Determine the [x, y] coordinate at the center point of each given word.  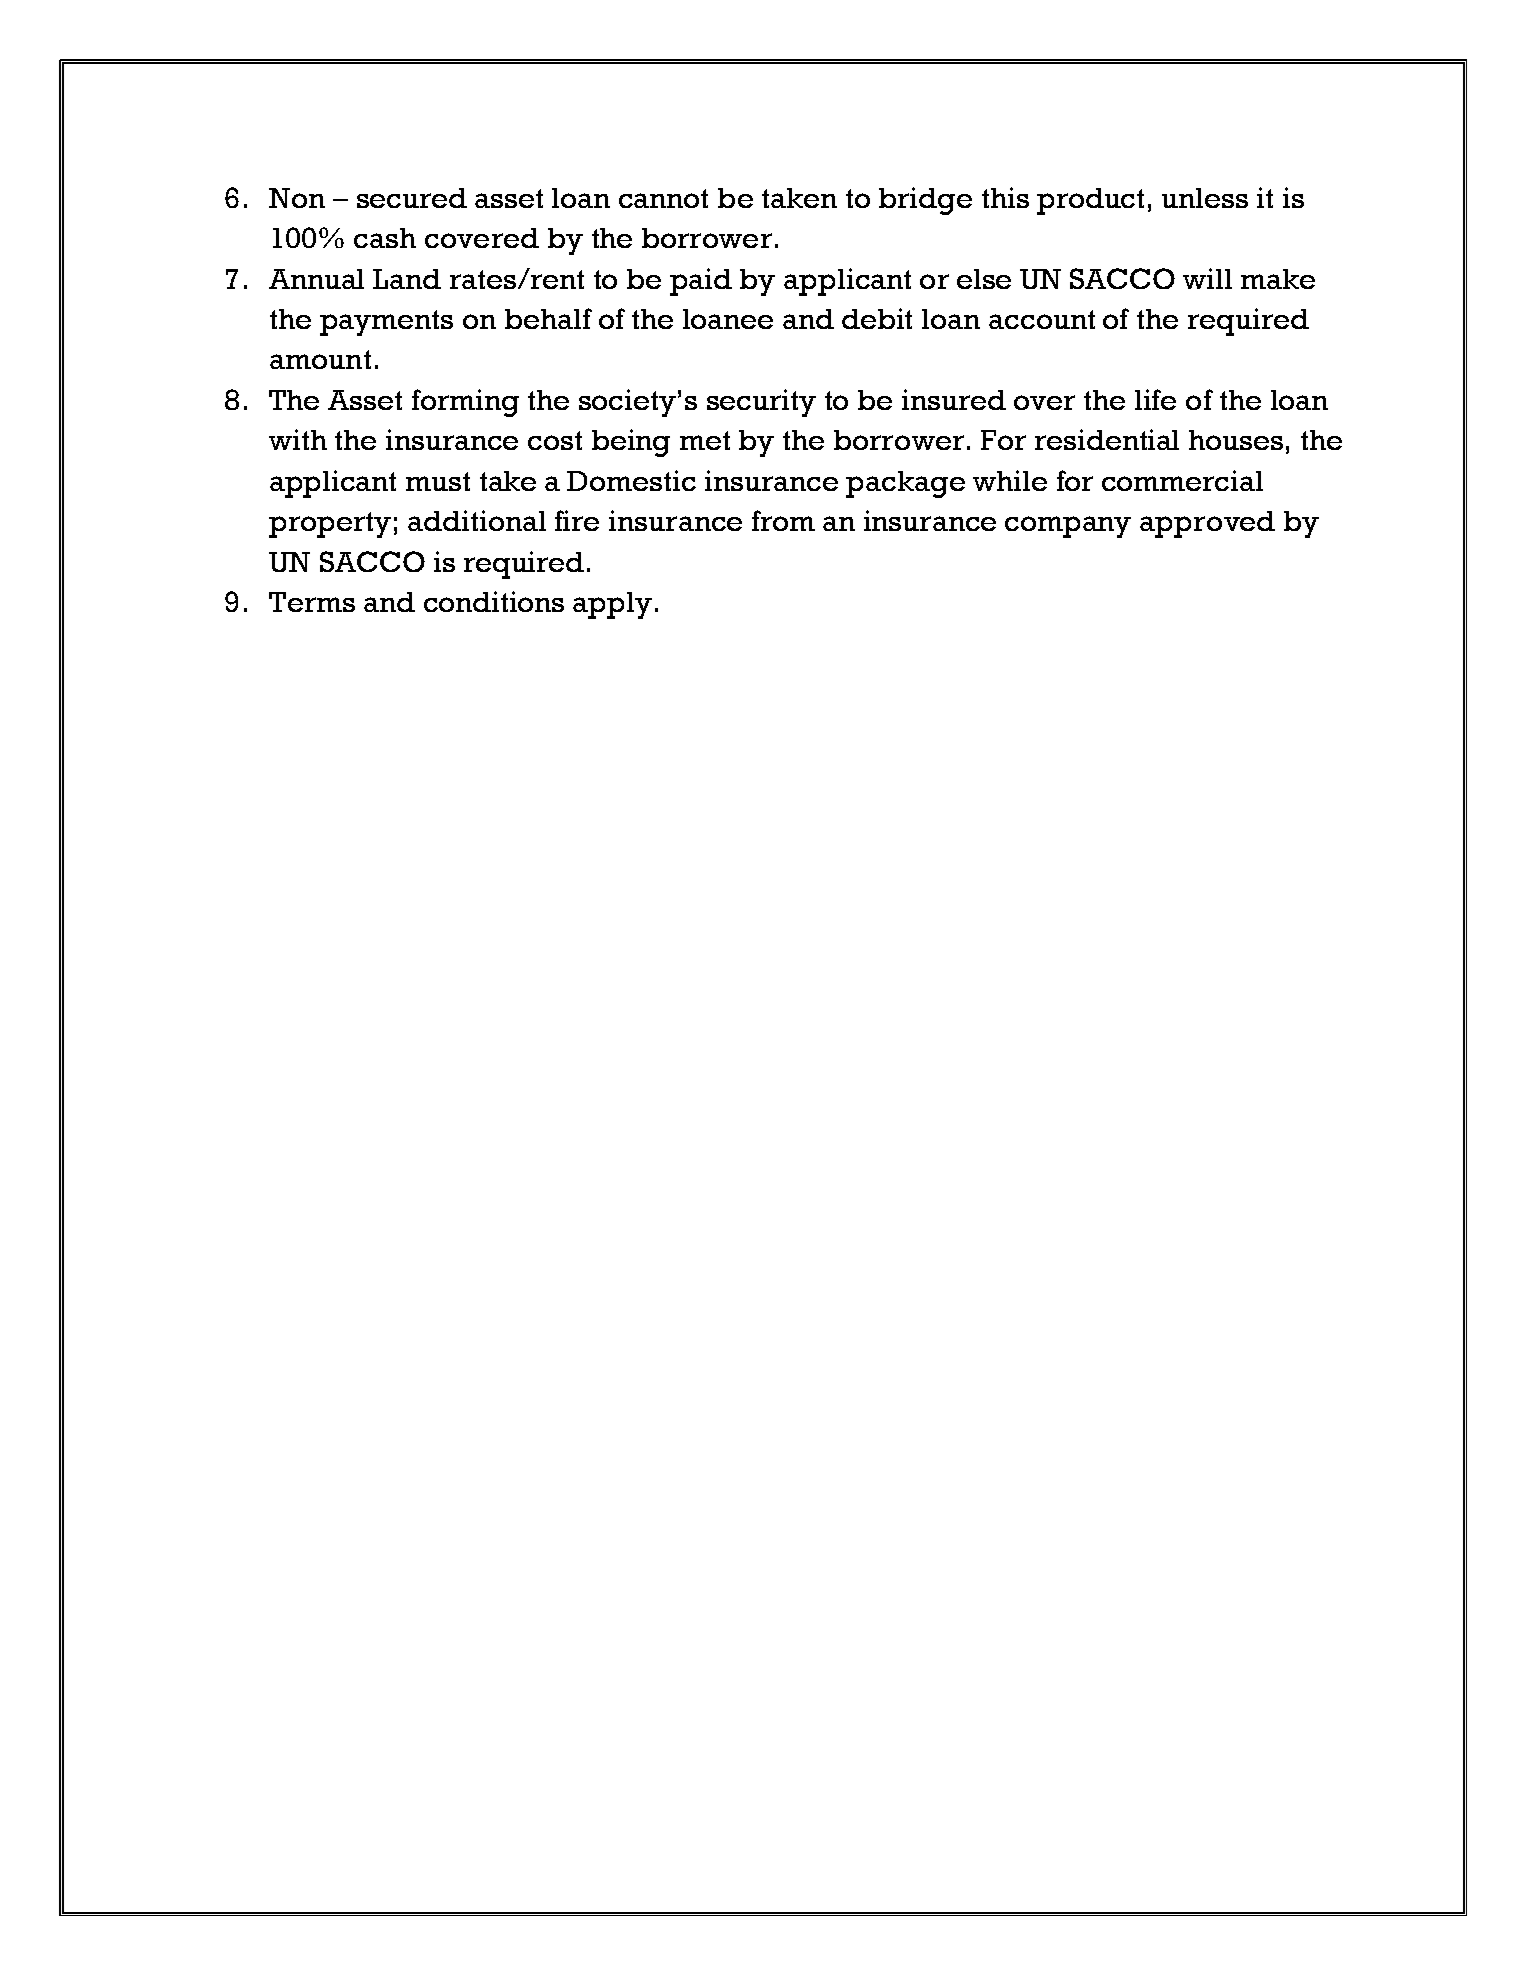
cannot [663, 198]
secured [412, 198]
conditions [494, 601]
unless [1205, 198]
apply [612, 605]
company [1068, 527]
